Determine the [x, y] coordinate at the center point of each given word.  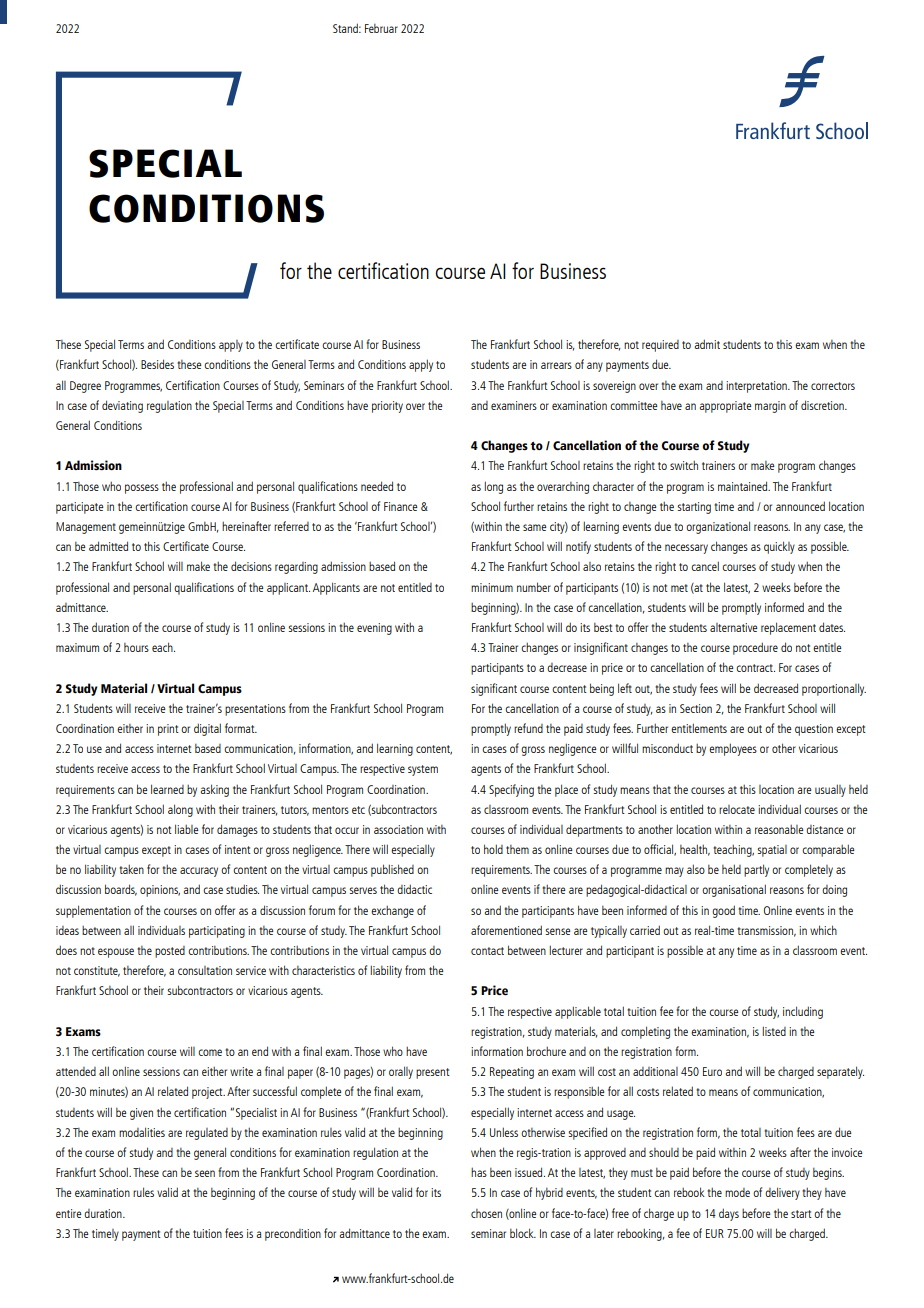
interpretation [757, 387]
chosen [486, 1213]
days [729, 1214]
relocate [737, 809]
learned [167, 789]
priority [387, 407]
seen [205, 1173]
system [423, 770]
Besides [157, 364]
